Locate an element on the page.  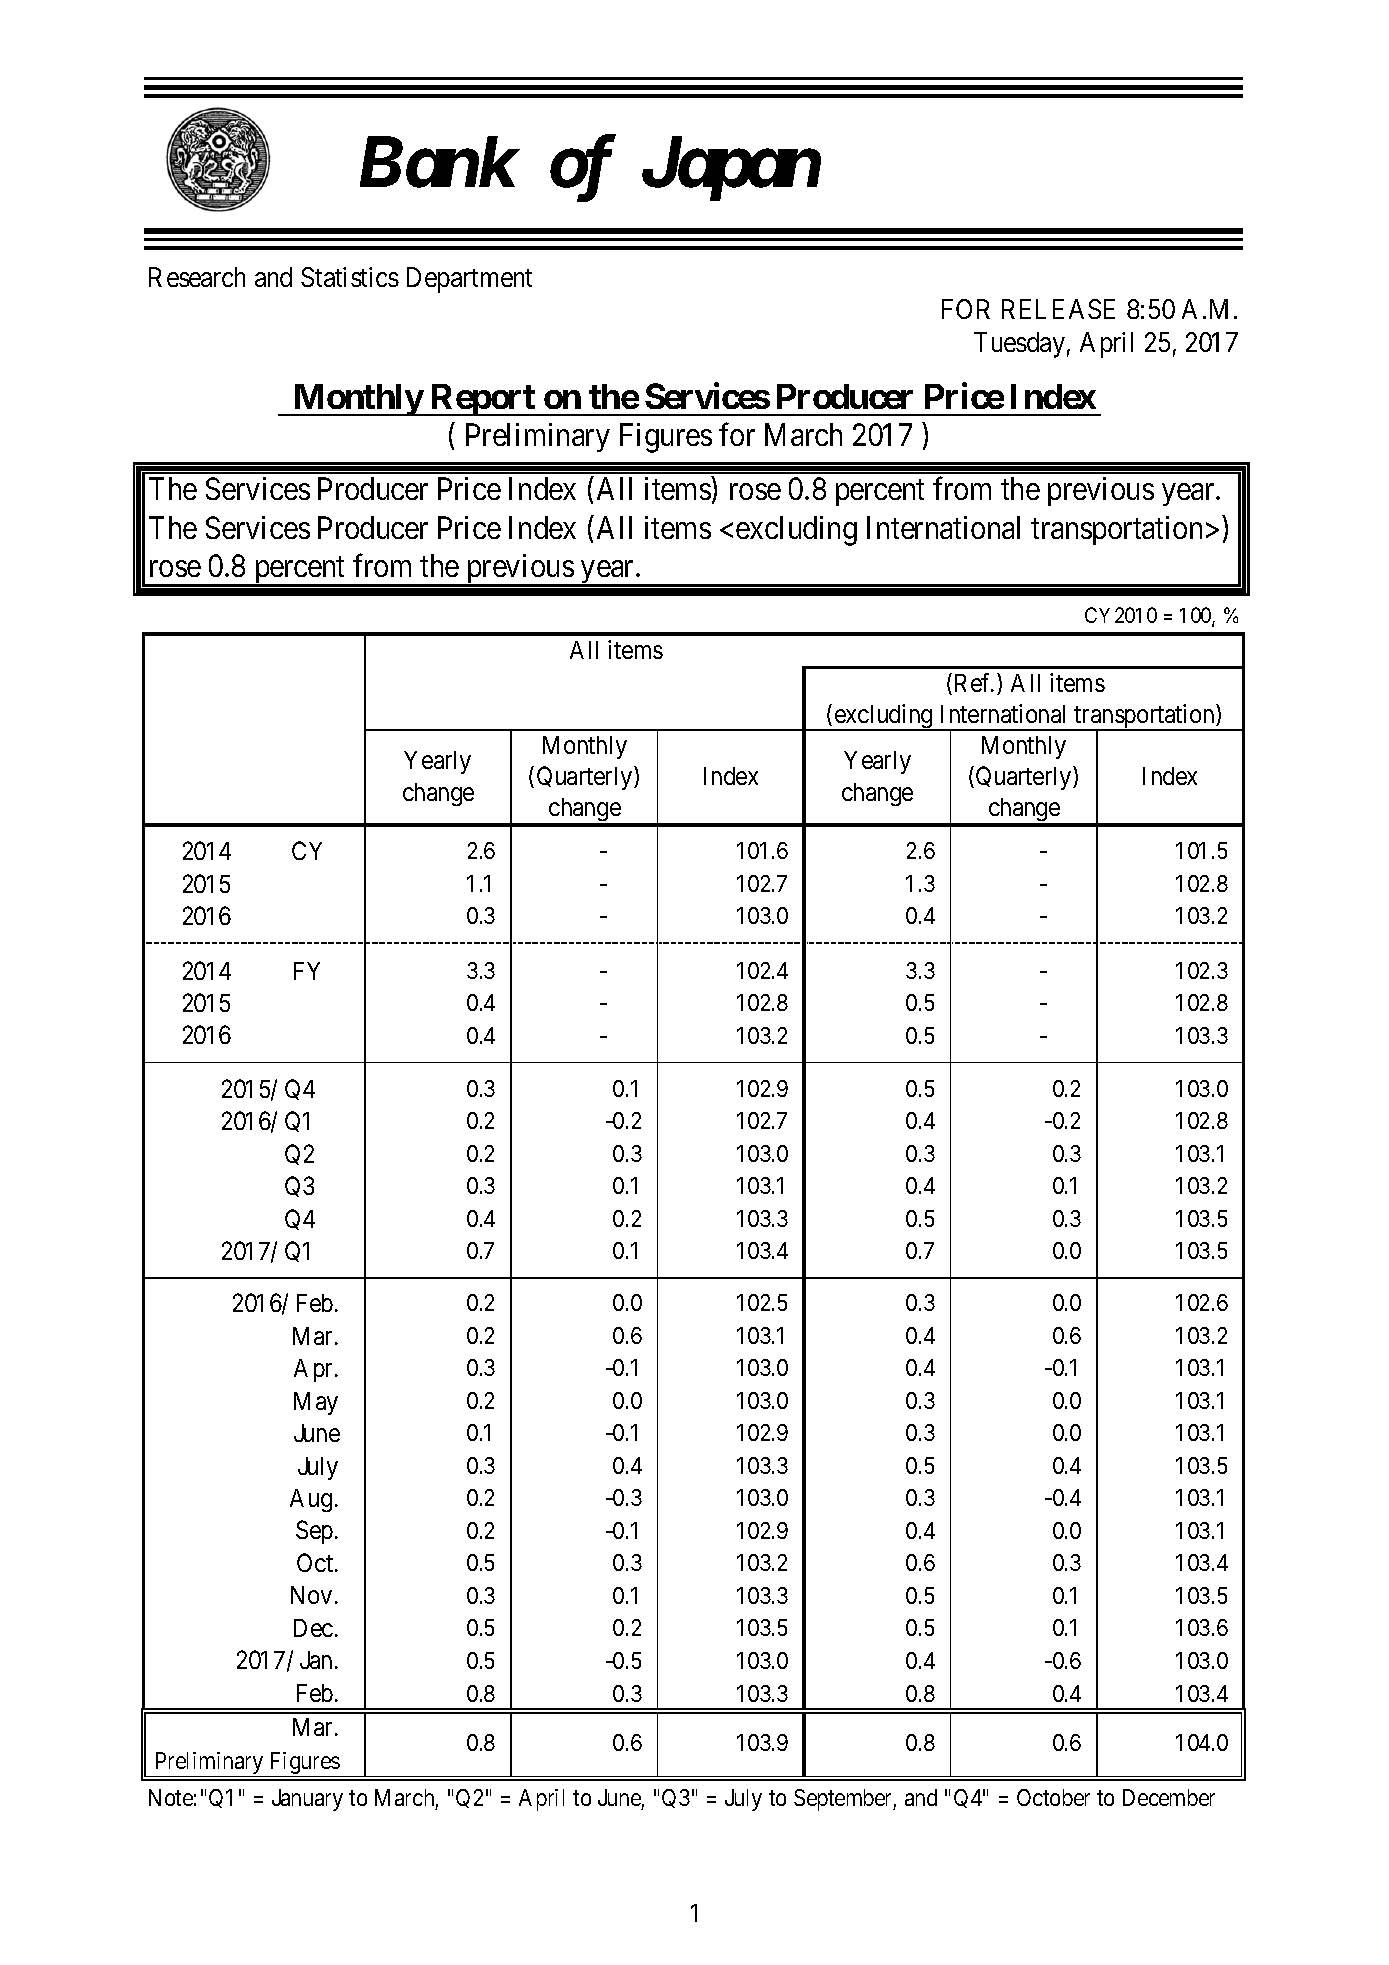
Tuesday is located at coordinates (1019, 345).
